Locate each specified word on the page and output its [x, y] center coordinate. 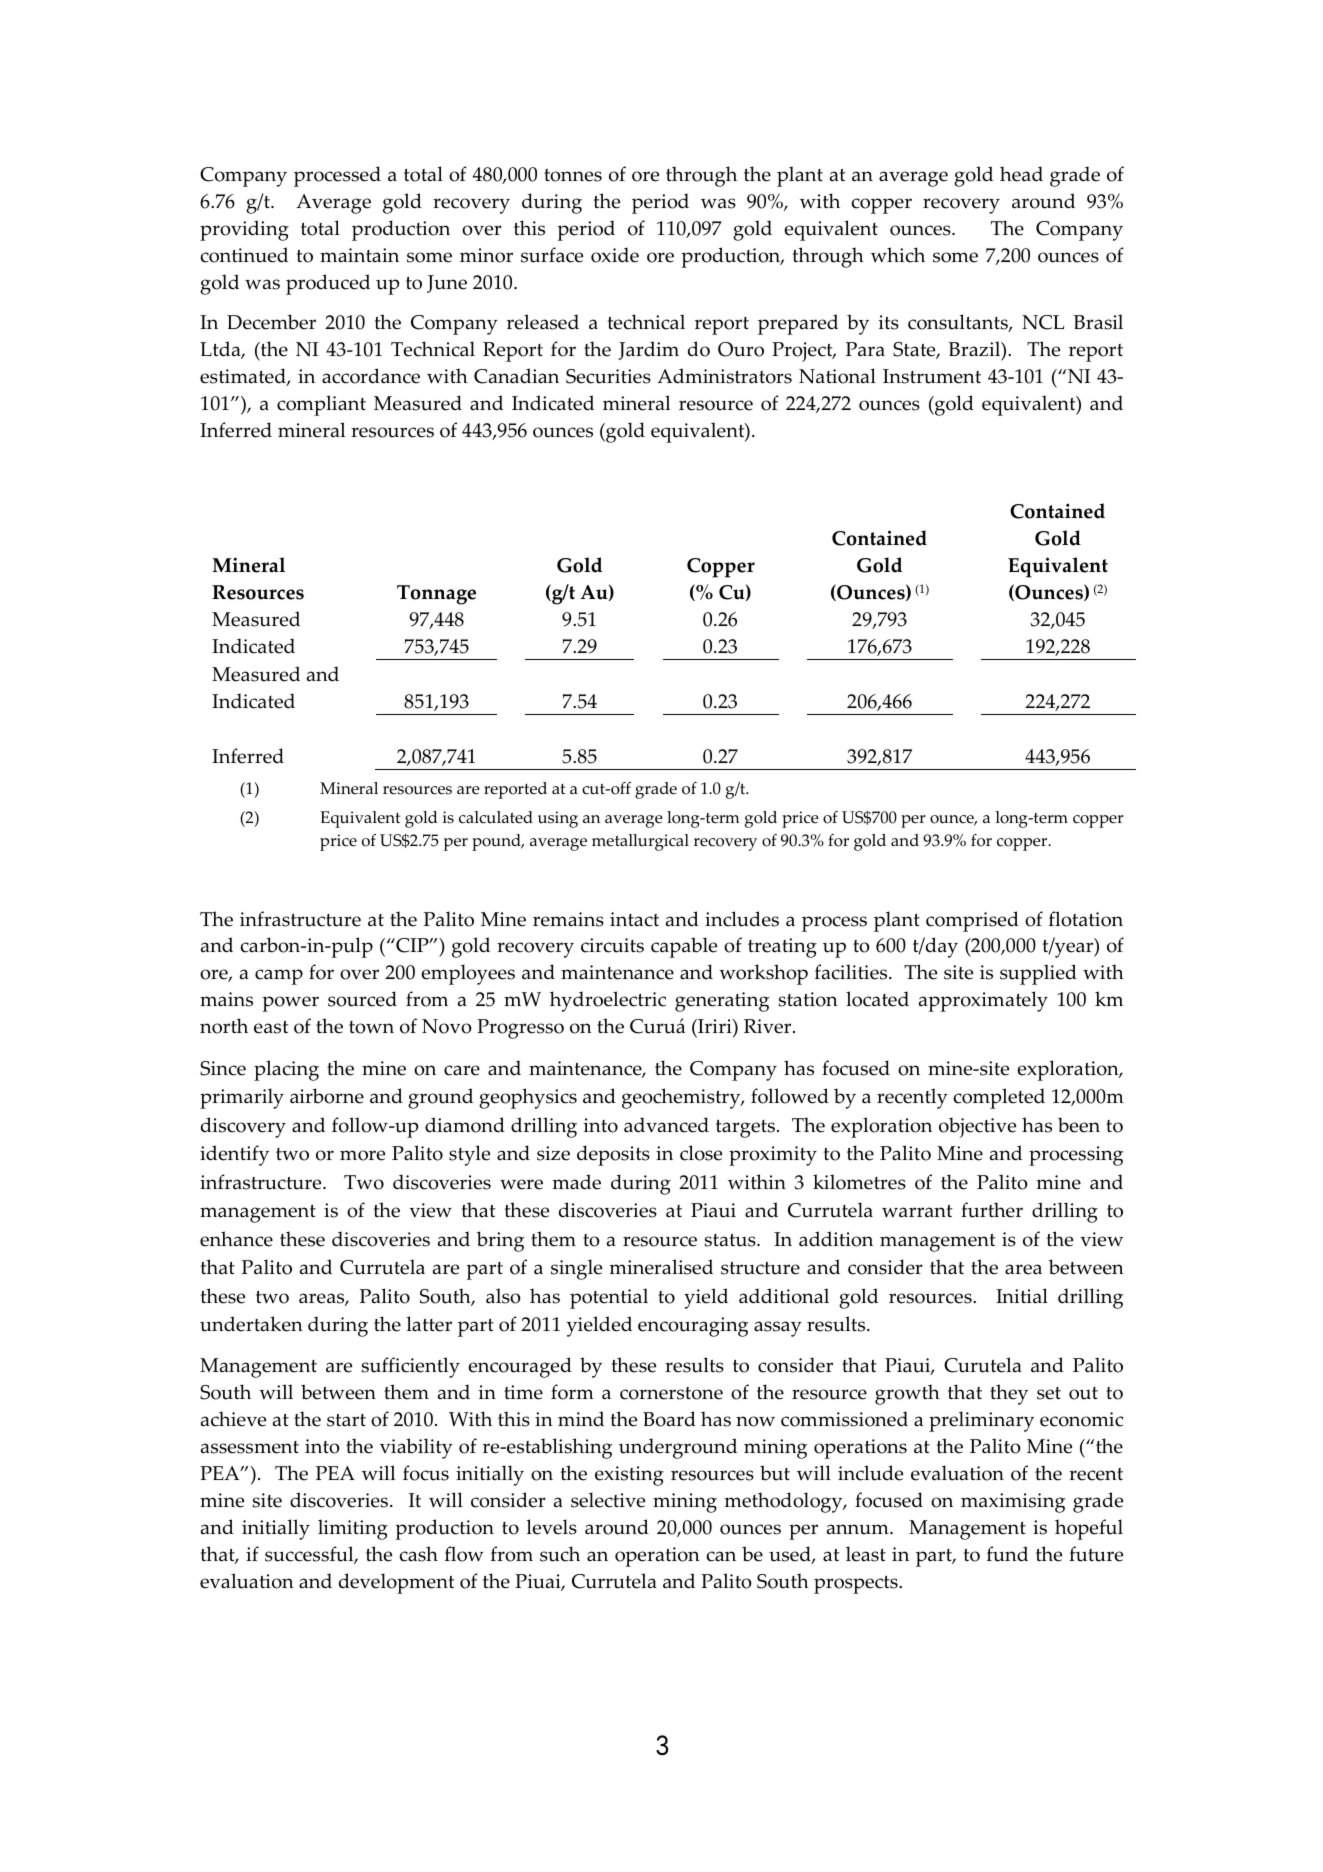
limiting [353, 1529]
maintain [359, 255]
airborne [327, 1096]
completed [999, 1098]
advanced [666, 1125]
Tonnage [436, 595]
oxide [615, 255]
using [558, 819]
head [1021, 174]
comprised [972, 921]
